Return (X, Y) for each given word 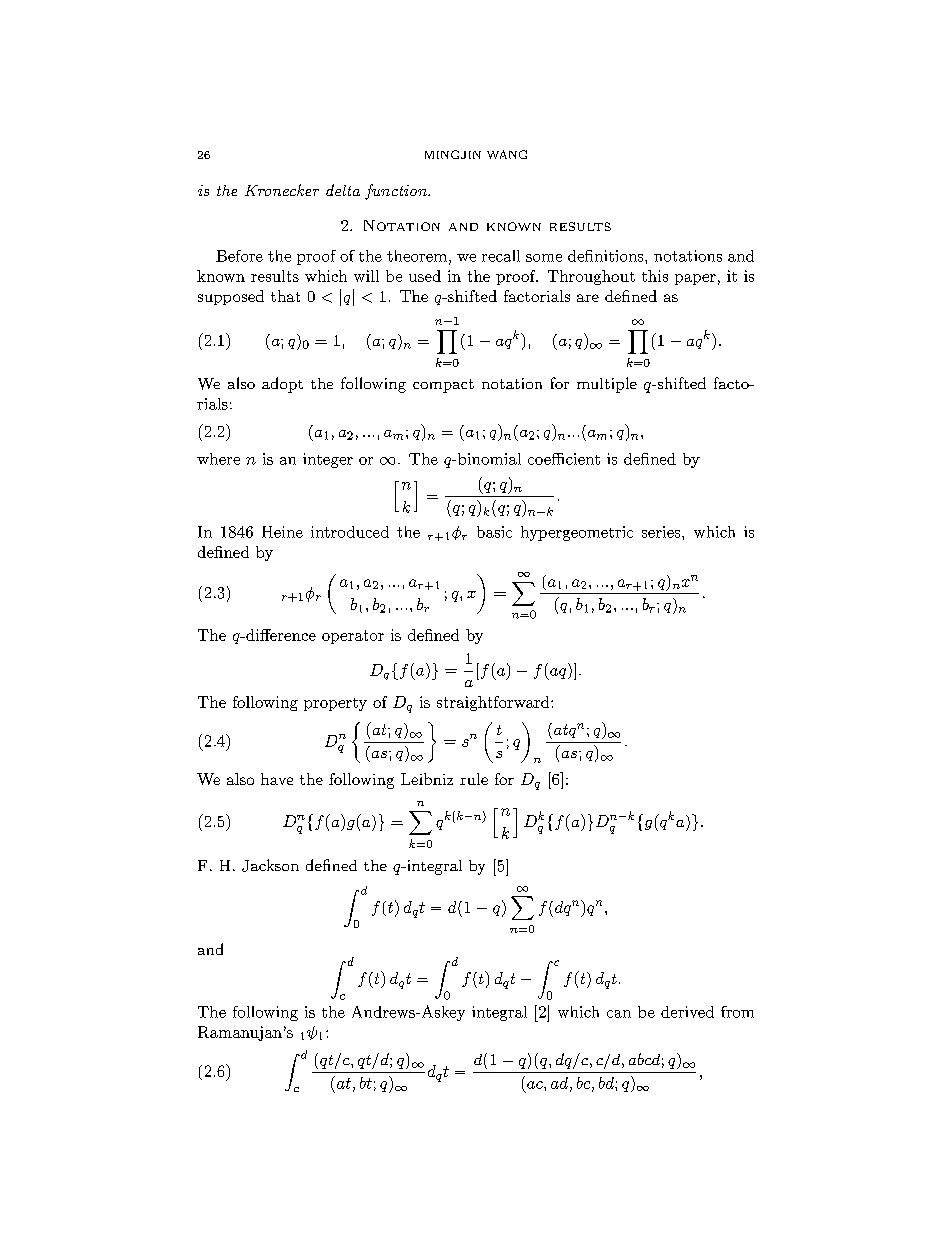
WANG (507, 154)
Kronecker (282, 190)
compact (443, 386)
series (662, 532)
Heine (282, 532)
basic (494, 532)
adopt (282, 385)
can (619, 1014)
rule (474, 779)
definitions (607, 256)
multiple (607, 385)
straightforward (494, 703)
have (277, 779)
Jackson (270, 865)
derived (687, 1012)
